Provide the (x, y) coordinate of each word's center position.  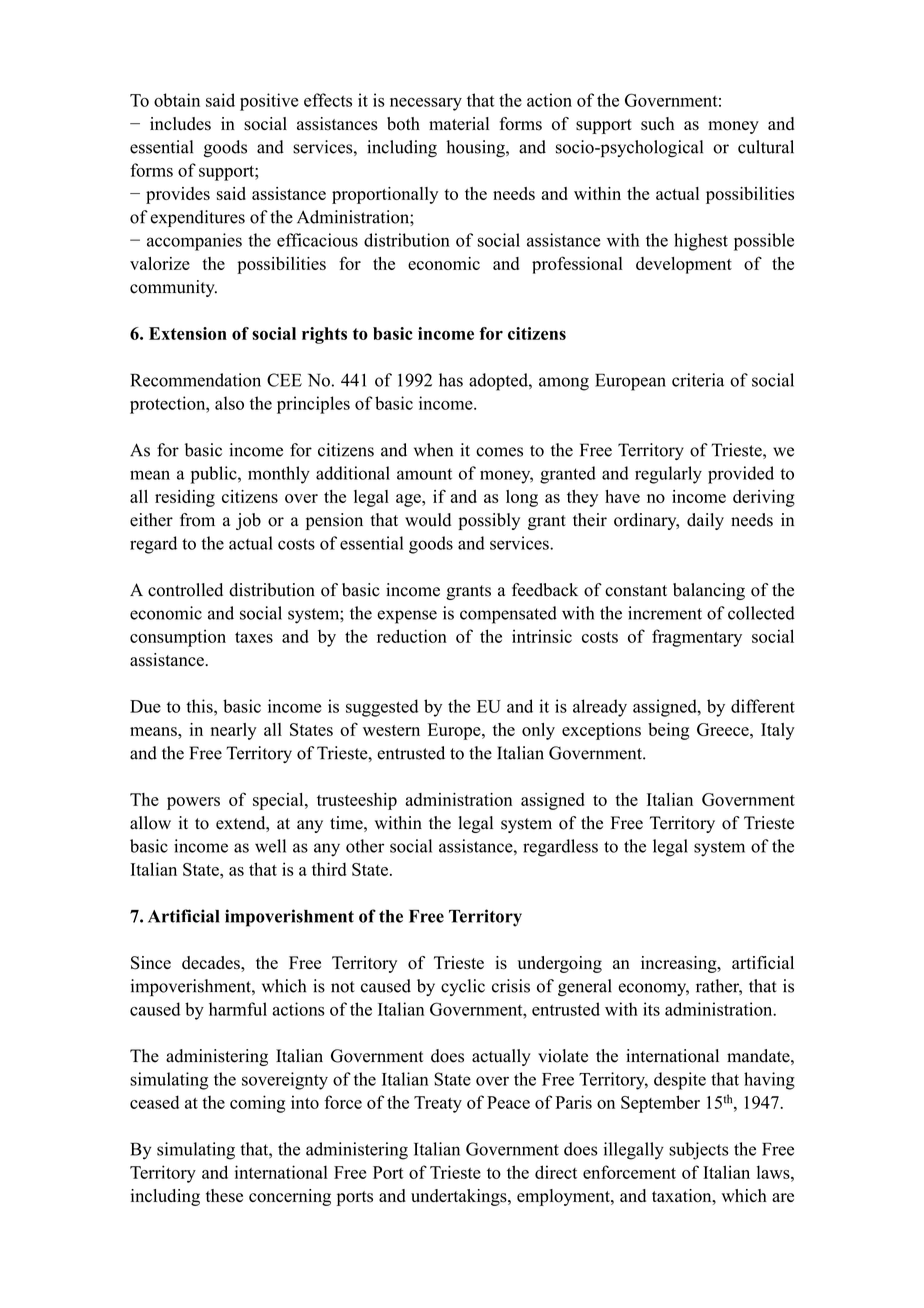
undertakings (460, 1197)
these (224, 1196)
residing (185, 498)
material (459, 123)
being (668, 731)
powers (193, 803)
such (657, 124)
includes (180, 124)
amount (424, 474)
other (365, 846)
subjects (698, 1151)
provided (741, 475)
